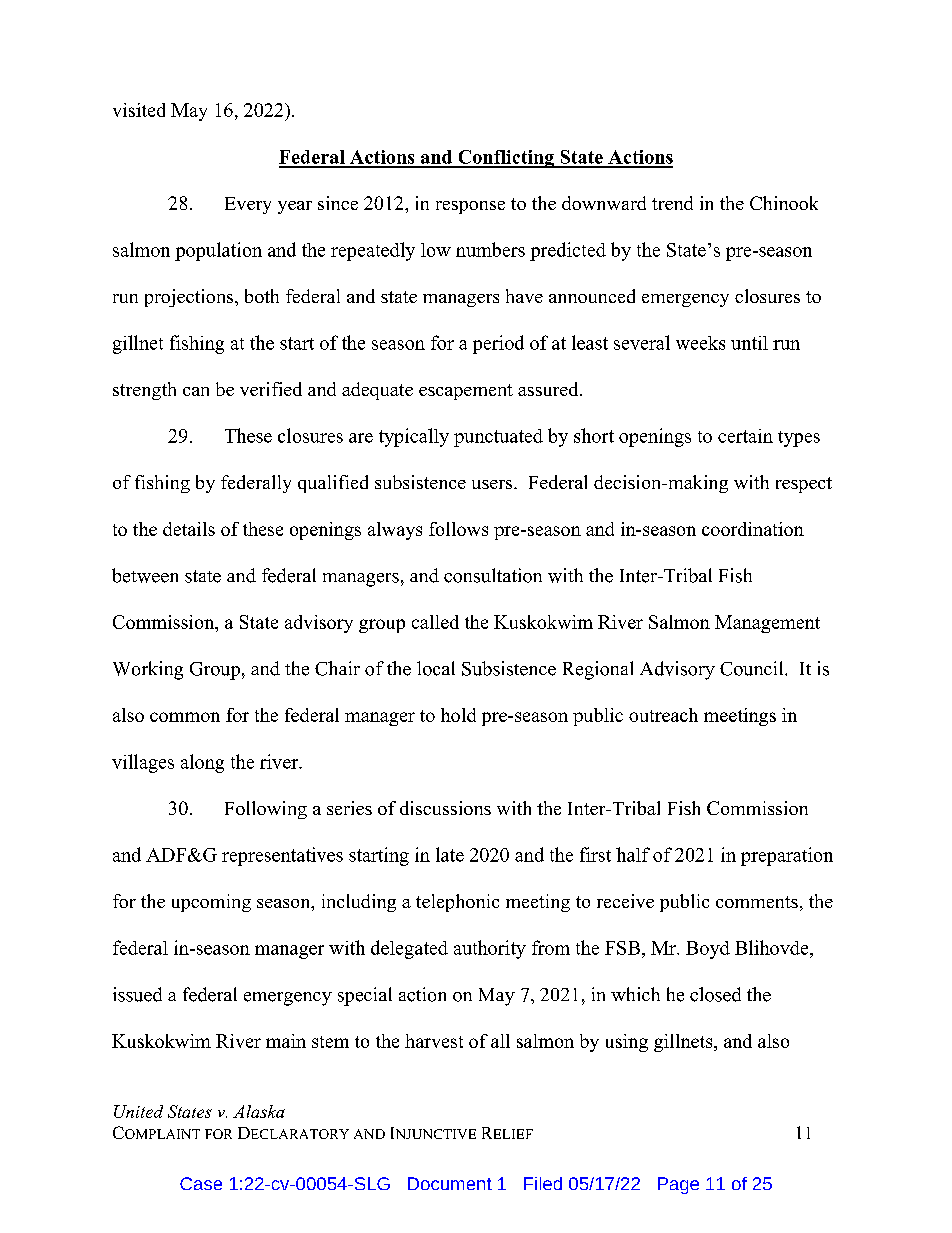 The width and height of the page is (952, 1233). Describe the element at coordinates (506, 159) in the page. I see `Conflicting` at that location.
